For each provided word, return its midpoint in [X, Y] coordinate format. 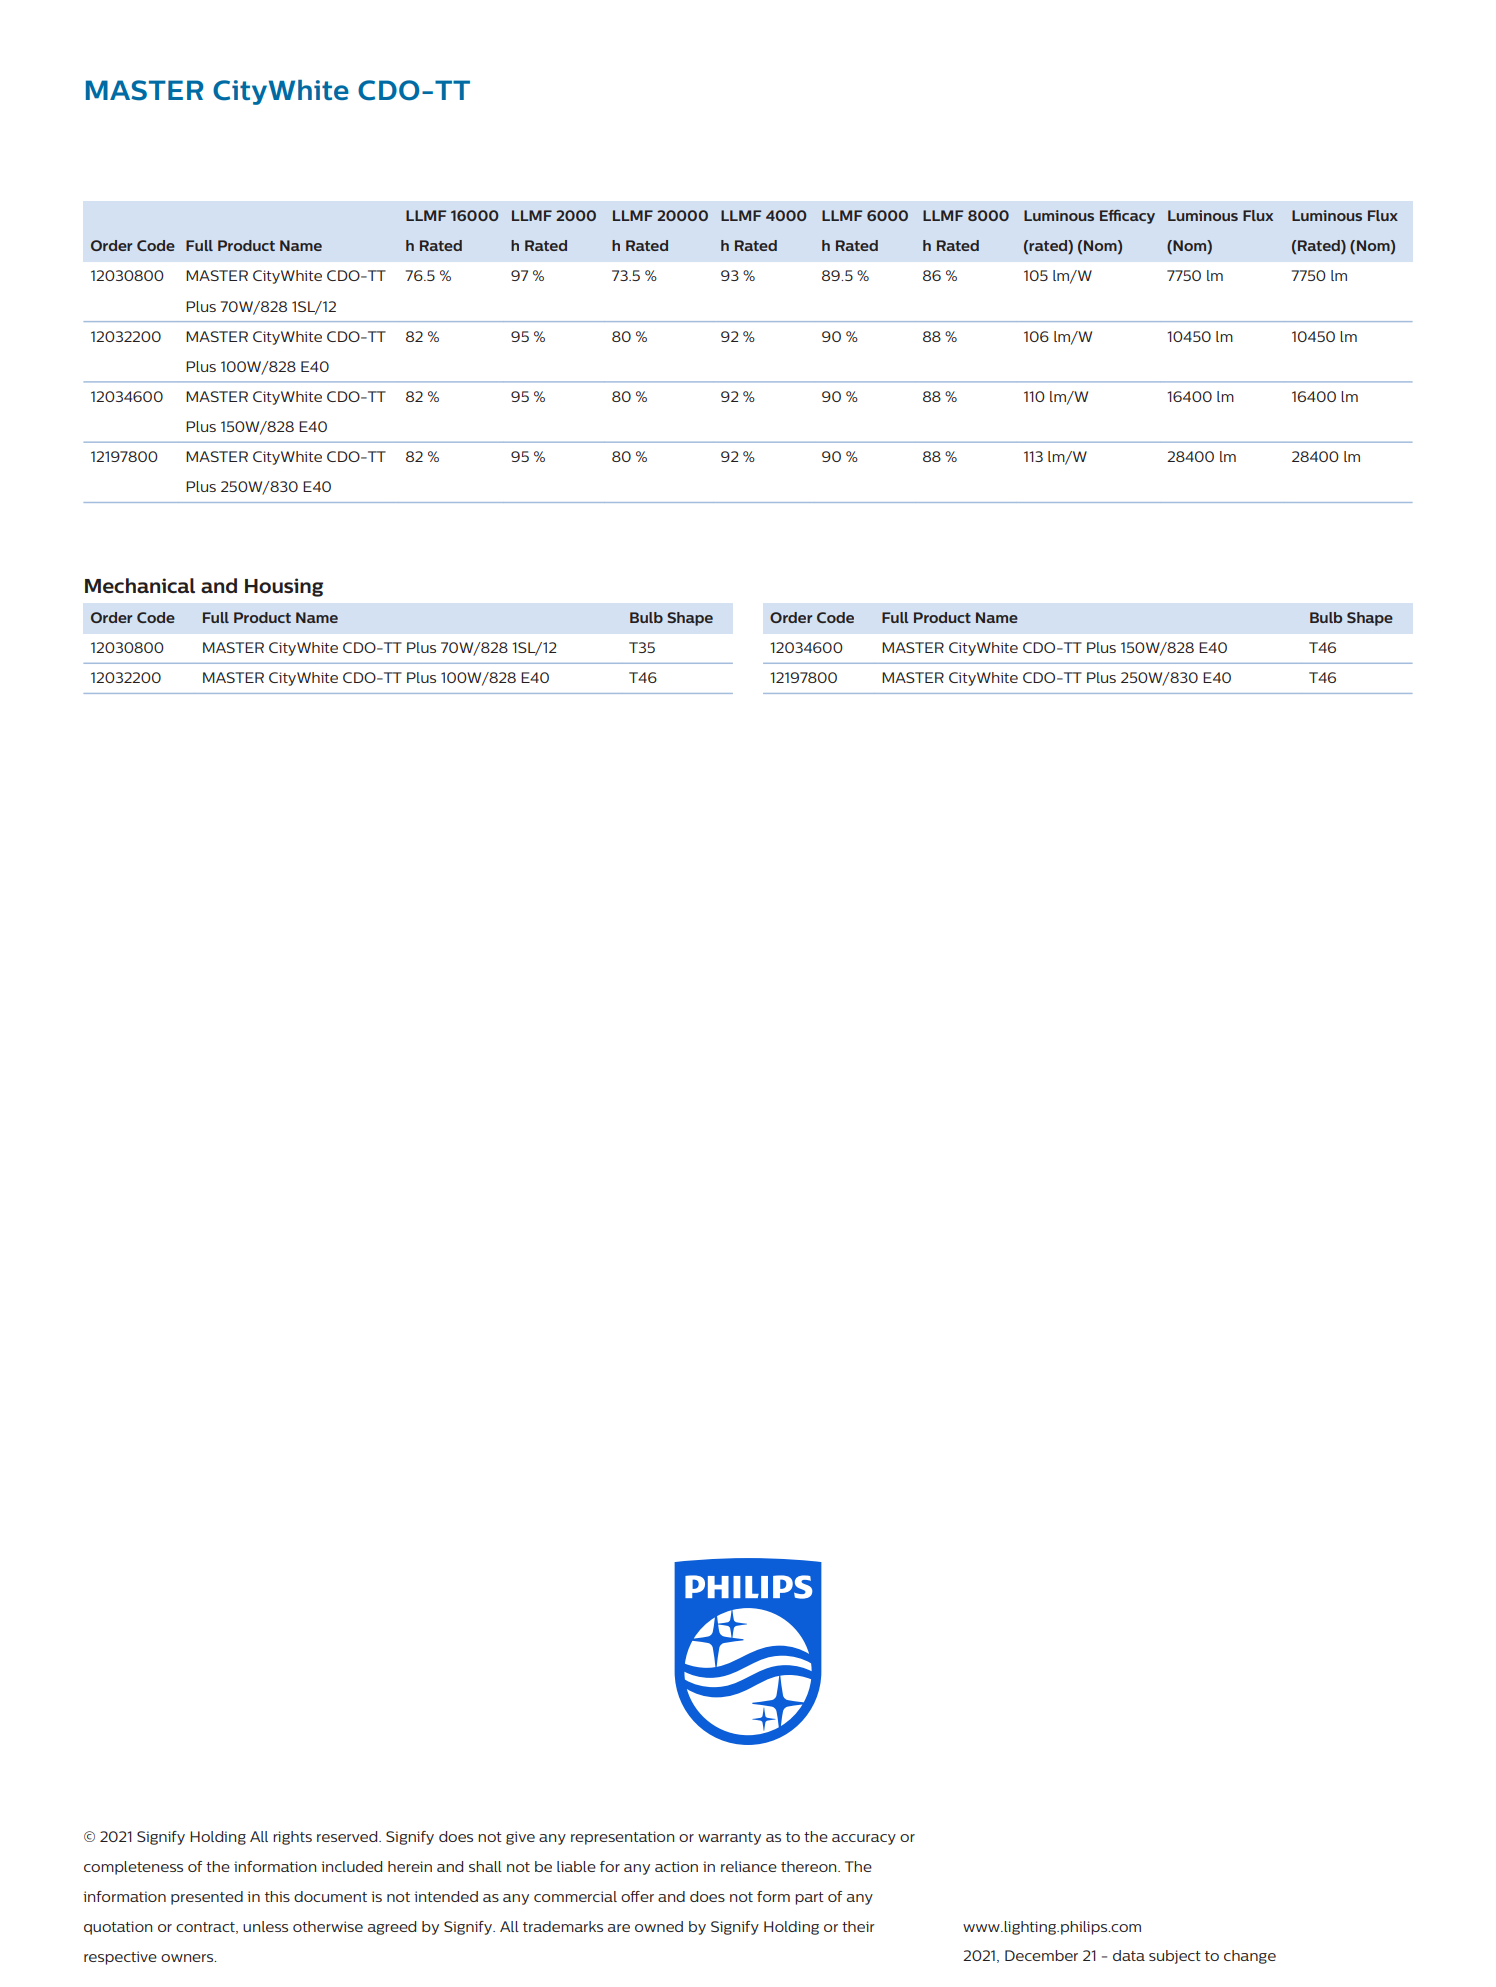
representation [622, 1838]
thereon [810, 1866]
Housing [284, 587]
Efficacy [1127, 216]
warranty [729, 1838]
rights [292, 1838]
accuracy [864, 1839]
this [277, 1896]
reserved [348, 1836]
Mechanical [140, 585]
